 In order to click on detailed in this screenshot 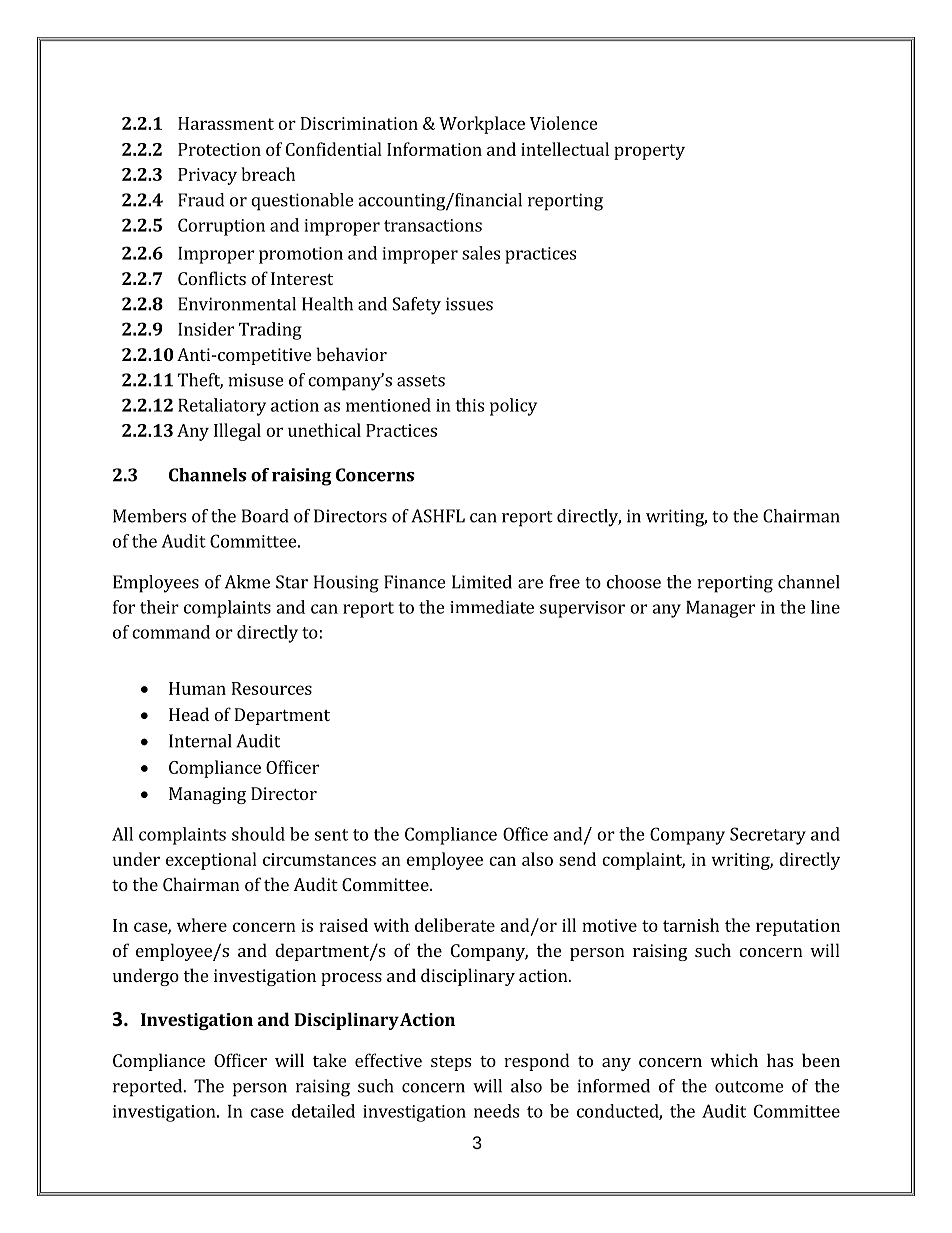, I will do `click(323, 1111)`.
